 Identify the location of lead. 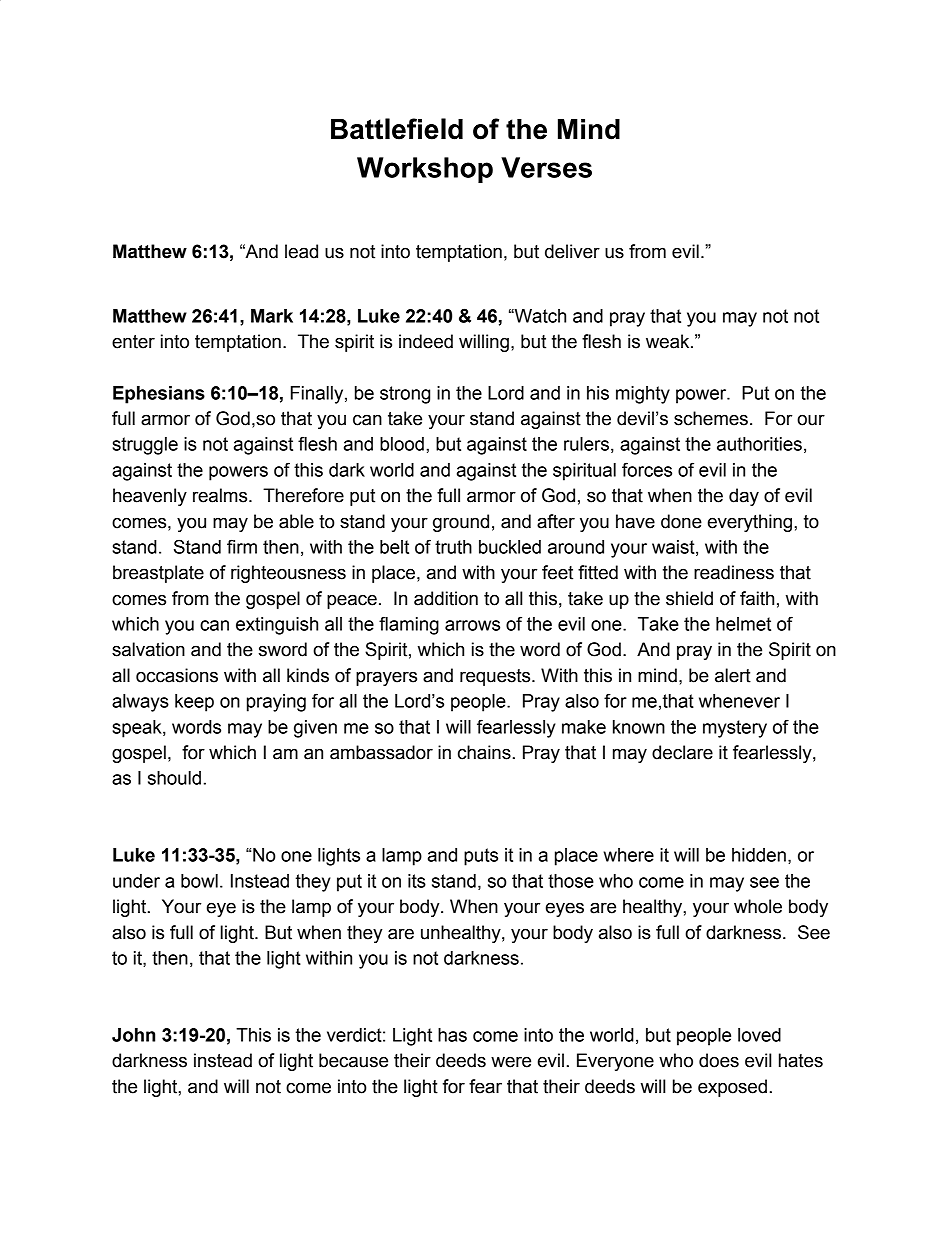
(301, 251).
